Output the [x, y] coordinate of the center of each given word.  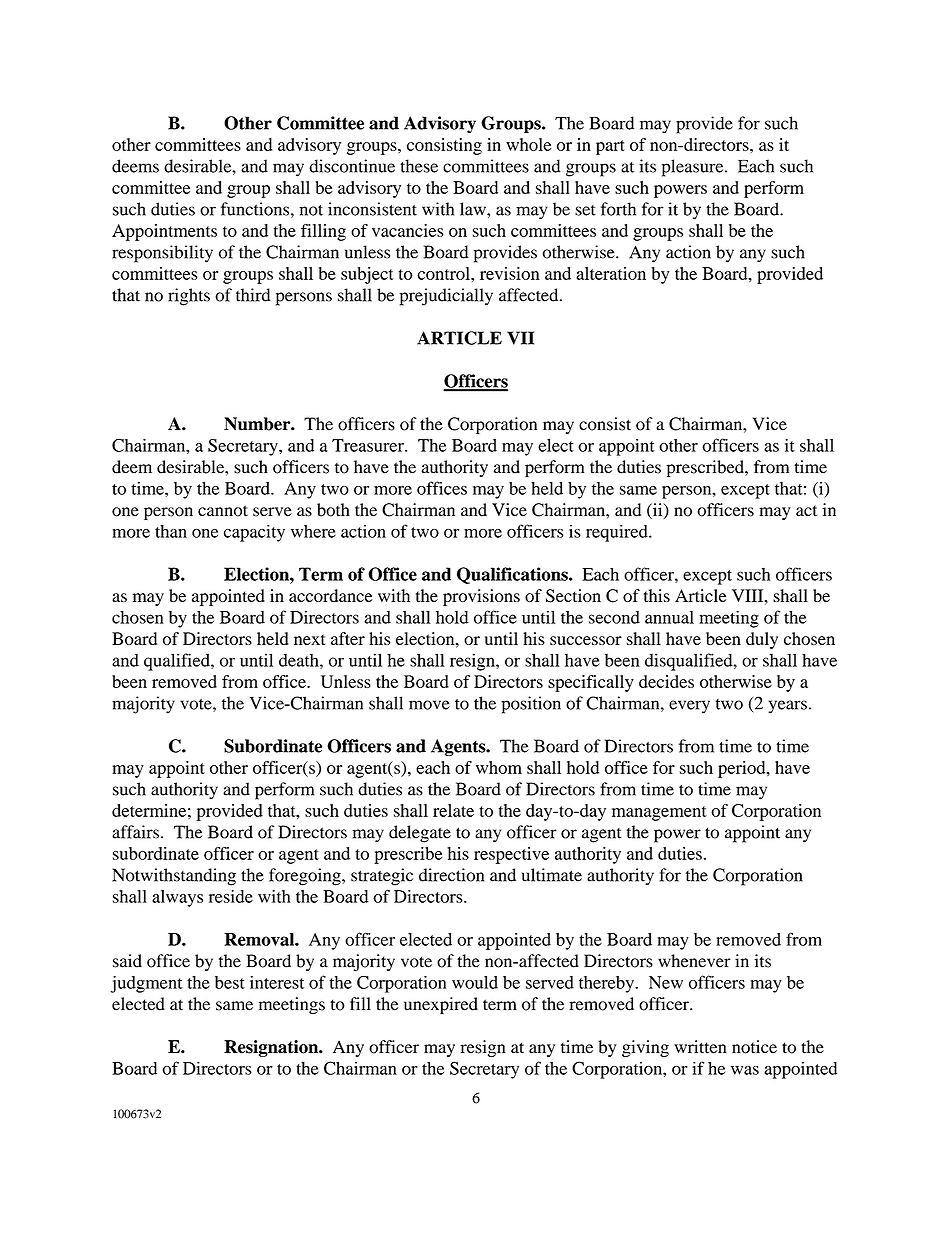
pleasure [694, 168]
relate [453, 810]
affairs [135, 832]
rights [189, 297]
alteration [611, 273]
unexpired [441, 1005]
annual [669, 617]
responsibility [162, 254]
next [309, 639]
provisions [481, 597]
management [659, 813]
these [419, 166]
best [230, 982]
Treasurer [369, 445]
